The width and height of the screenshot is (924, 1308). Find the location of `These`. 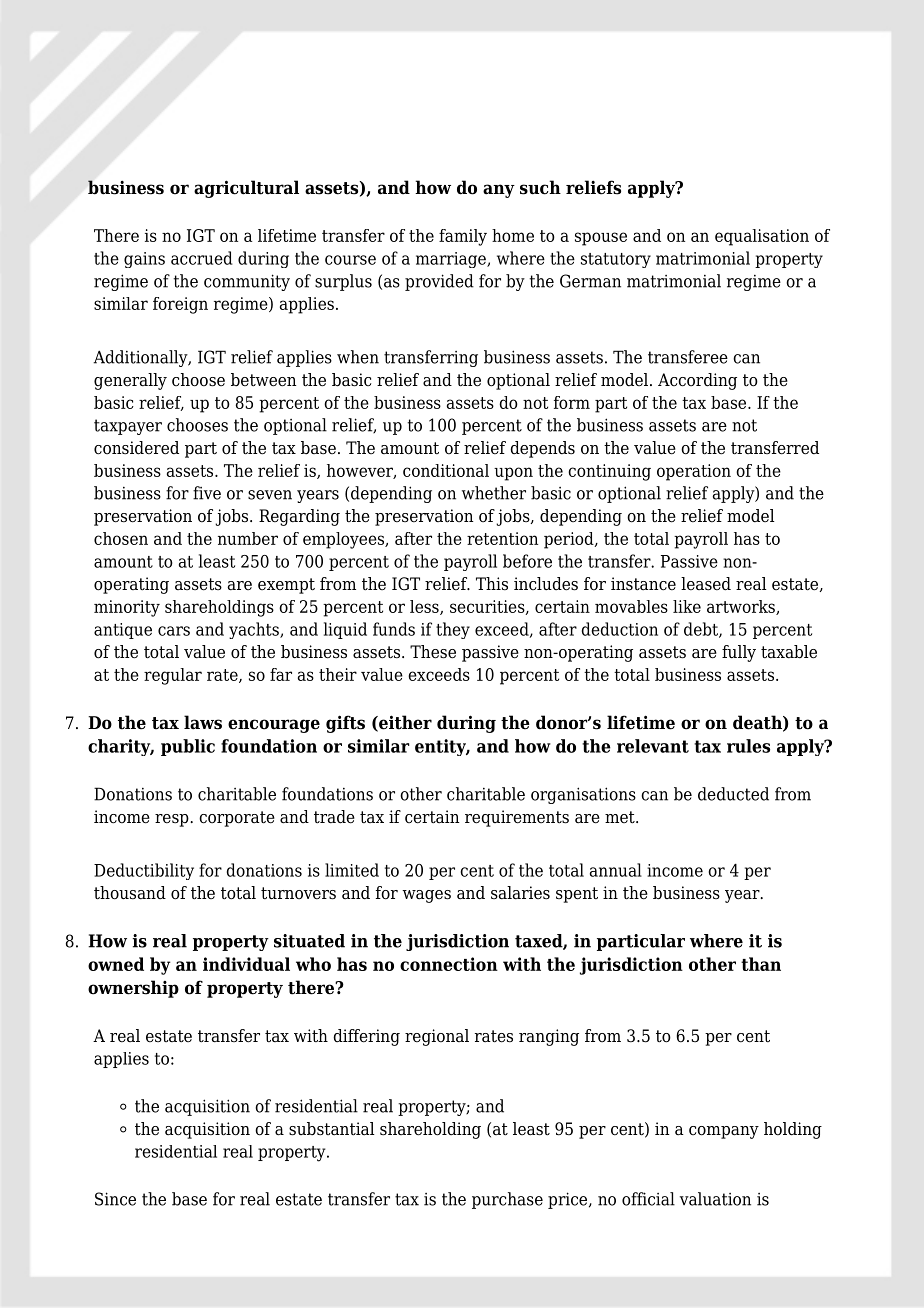

These is located at coordinates (433, 652).
